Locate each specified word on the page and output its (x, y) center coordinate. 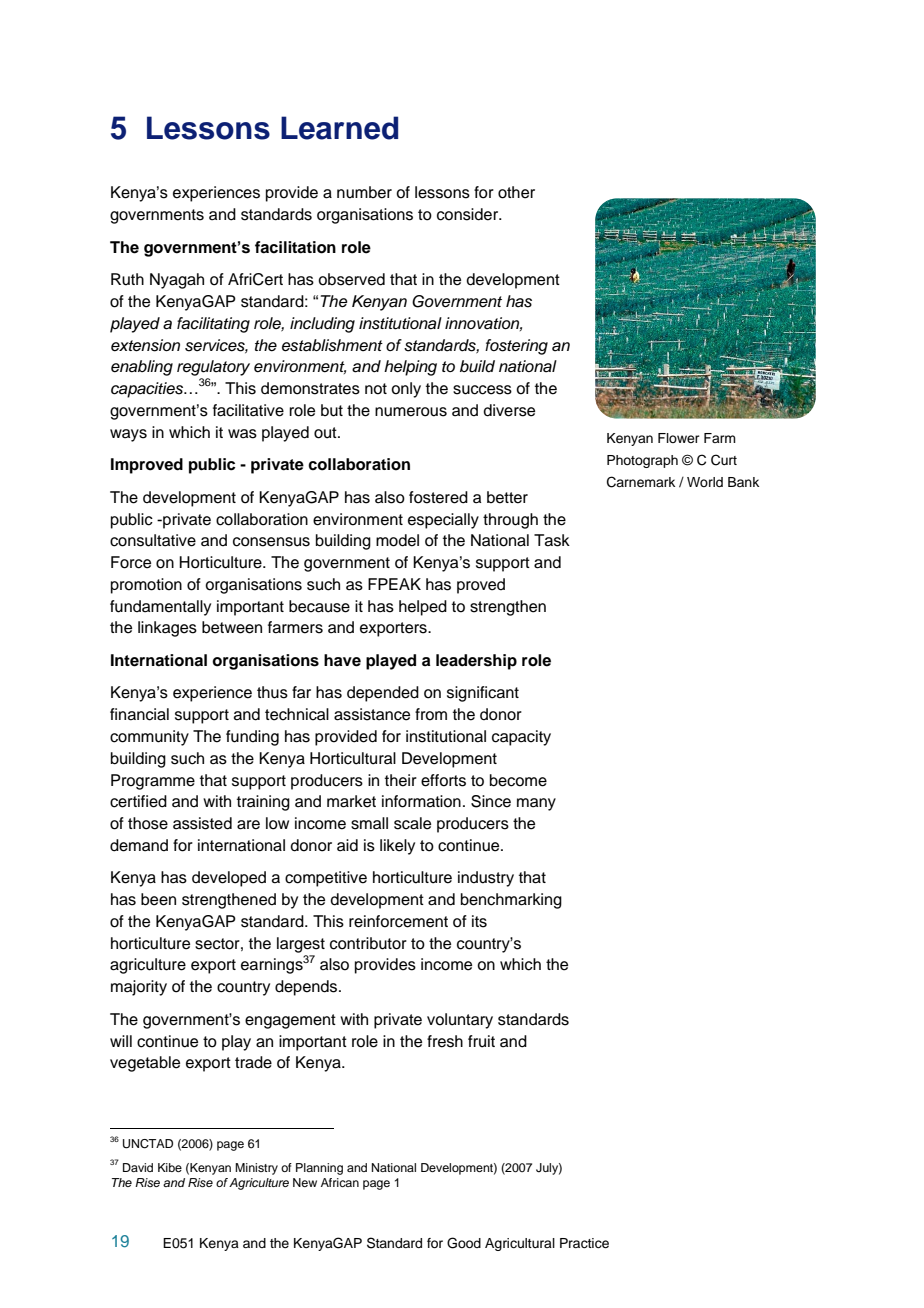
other (516, 192)
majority (139, 988)
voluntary (460, 1021)
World (705, 482)
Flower (679, 438)
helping (410, 368)
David (138, 1167)
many (536, 804)
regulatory (213, 368)
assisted (202, 823)
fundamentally (160, 608)
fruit (481, 1041)
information (421, 801)
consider (469, 214)
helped (423, 608)
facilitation (295, 247)
